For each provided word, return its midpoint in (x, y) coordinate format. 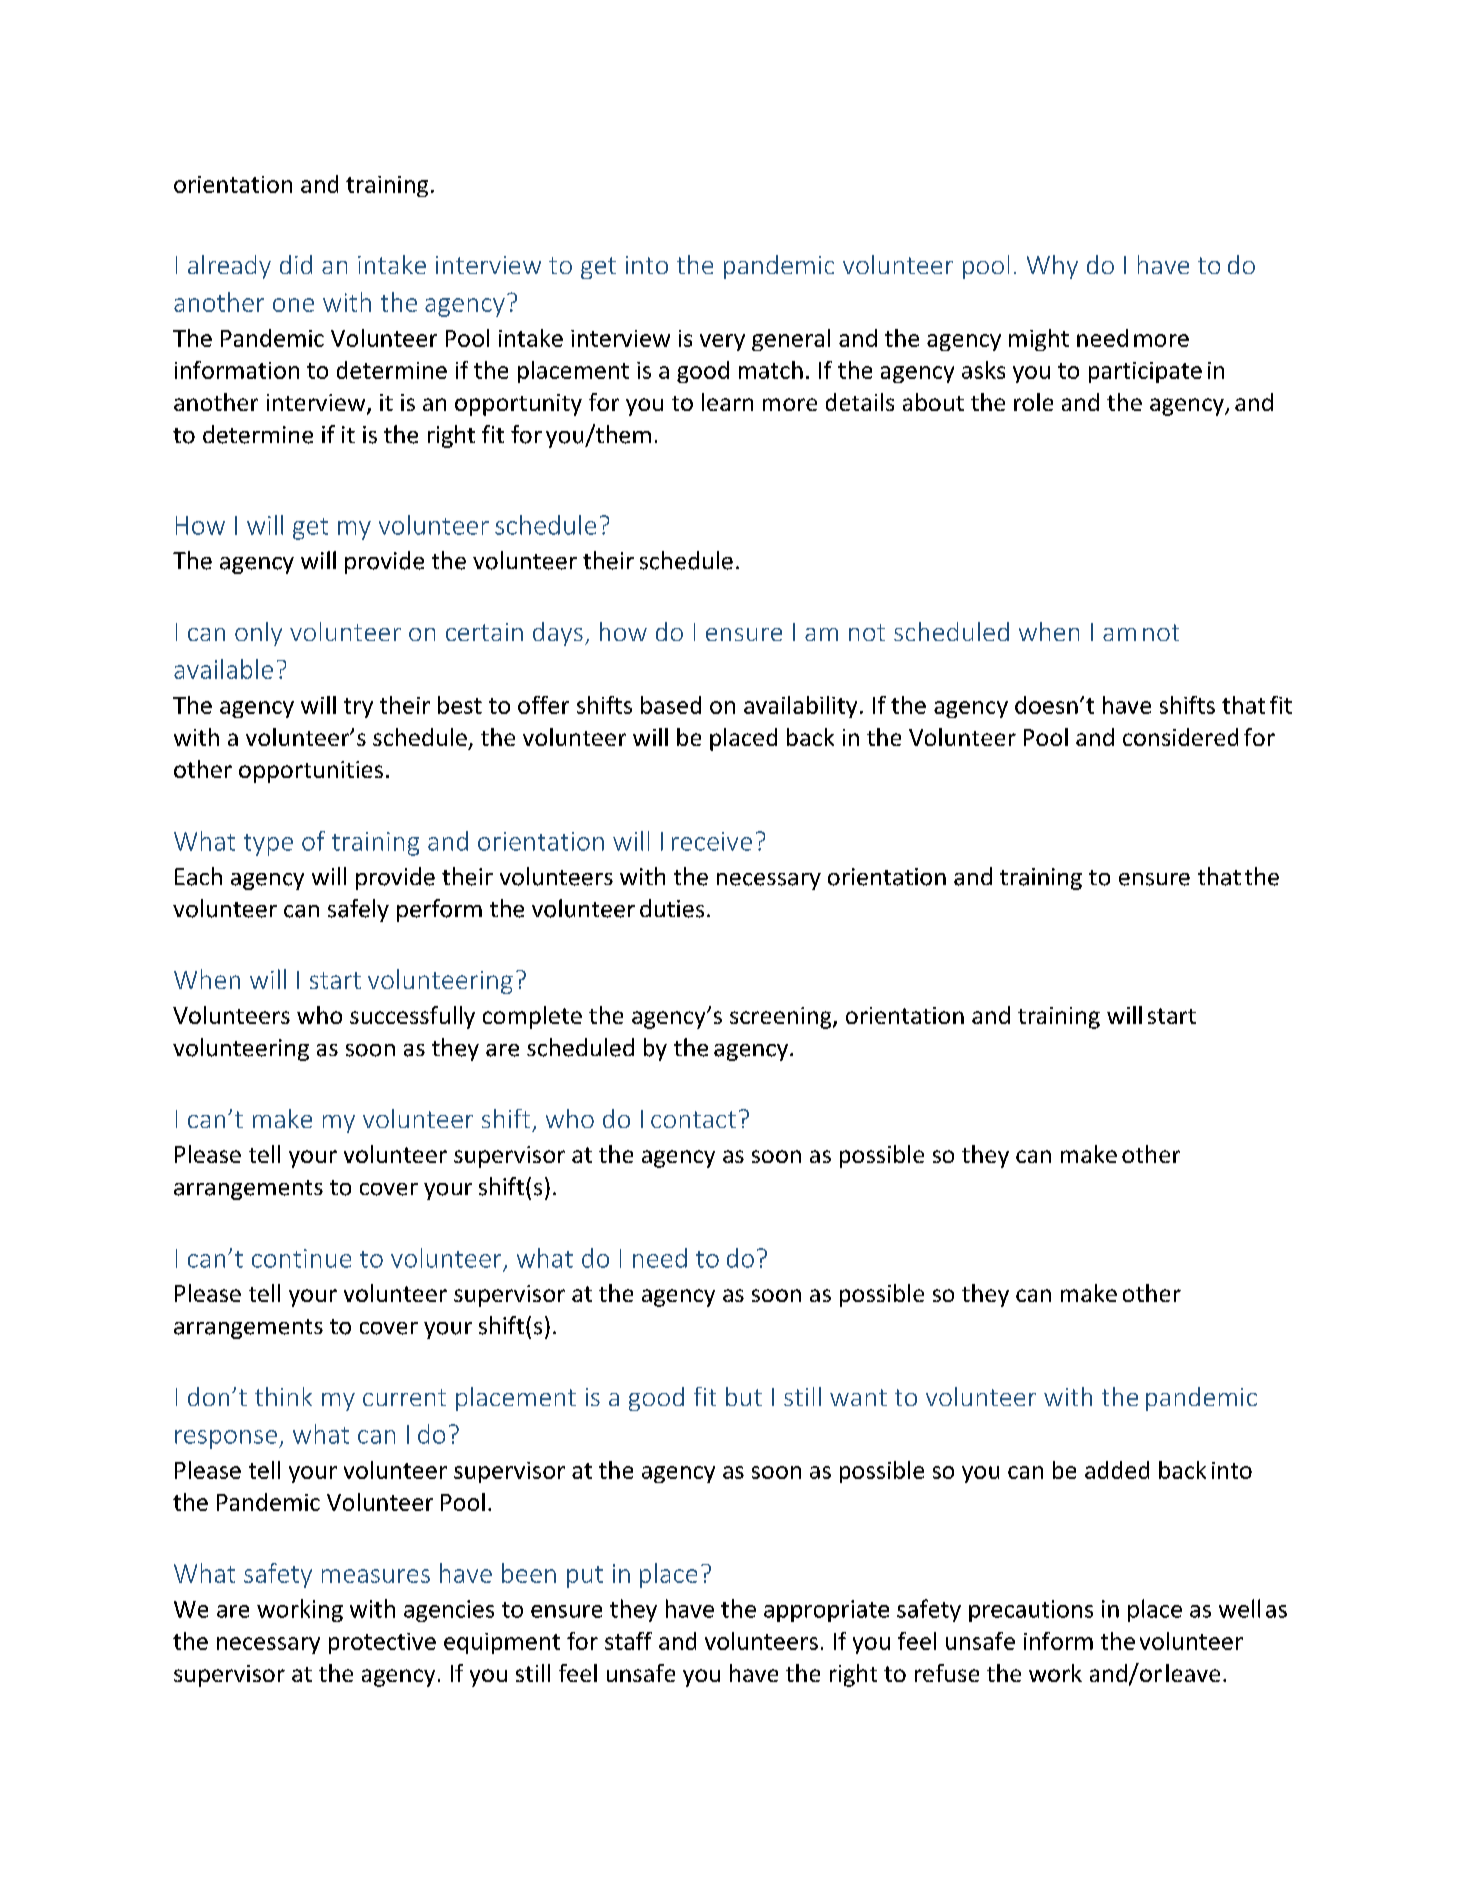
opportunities (311, 772)
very (722, 342)
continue (301, 1258)
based (671, 705)
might (1039, 340)
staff (628, 1641)
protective (382, 1643)
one (293, 305)
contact (693, 1119)
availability (800, 707)
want (858, 1397)
